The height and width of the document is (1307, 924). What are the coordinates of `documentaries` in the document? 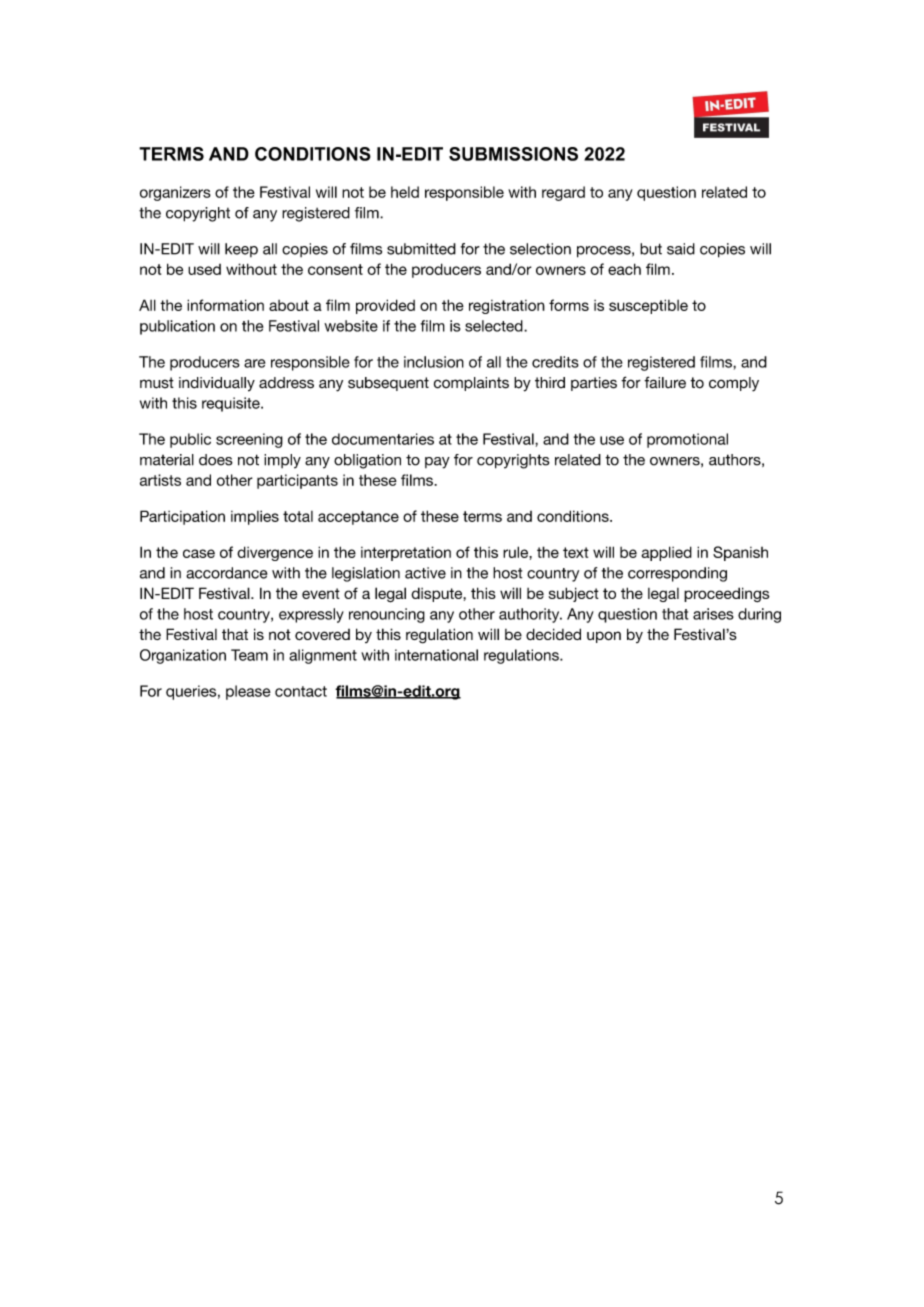 It's located at (383, 439).
